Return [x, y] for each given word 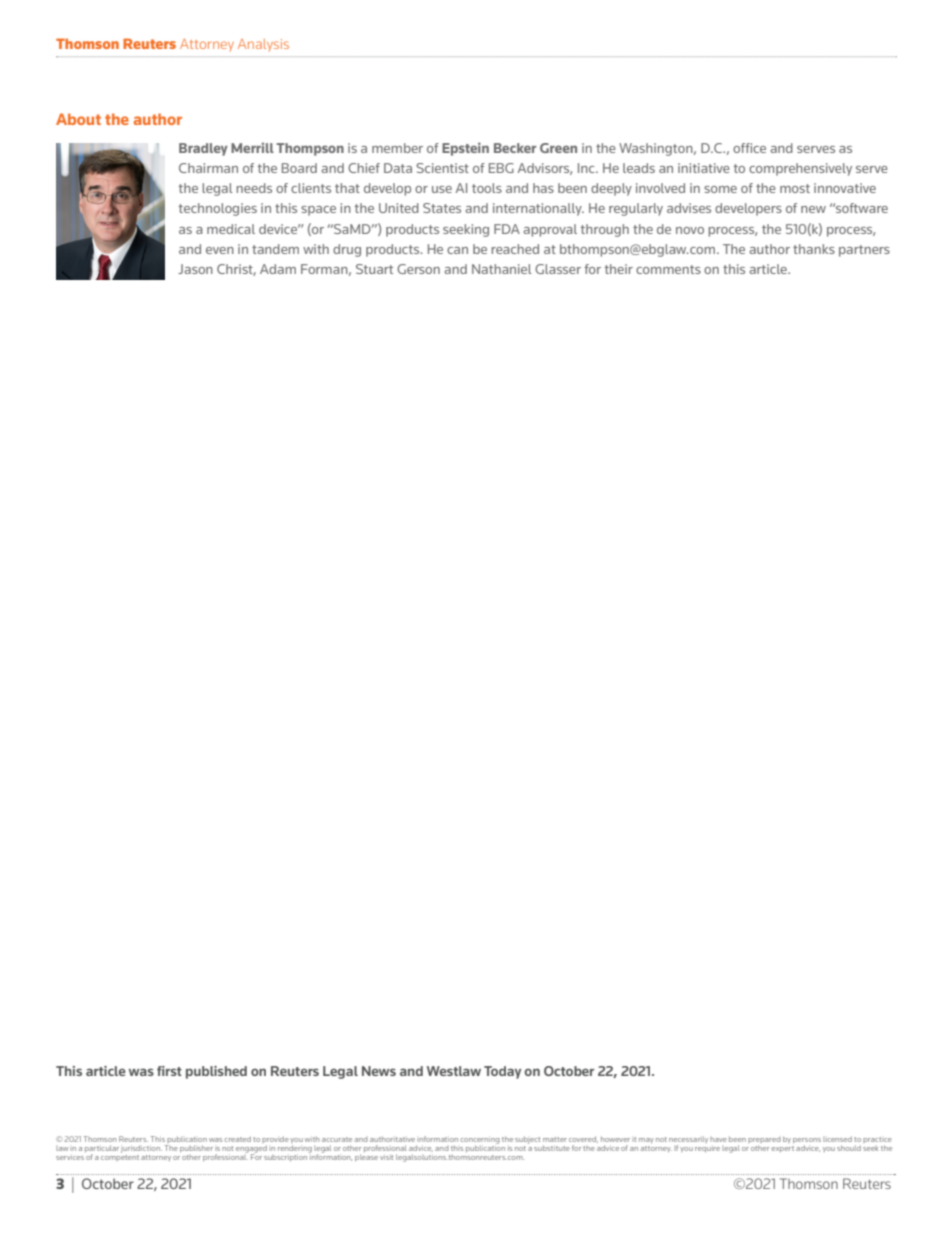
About [78, 119]
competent [120, 1158]
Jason [195, 269]
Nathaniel [502, 269]
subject [527, 1140]
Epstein [465, 149]
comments [668, 269]
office [749, 148]
